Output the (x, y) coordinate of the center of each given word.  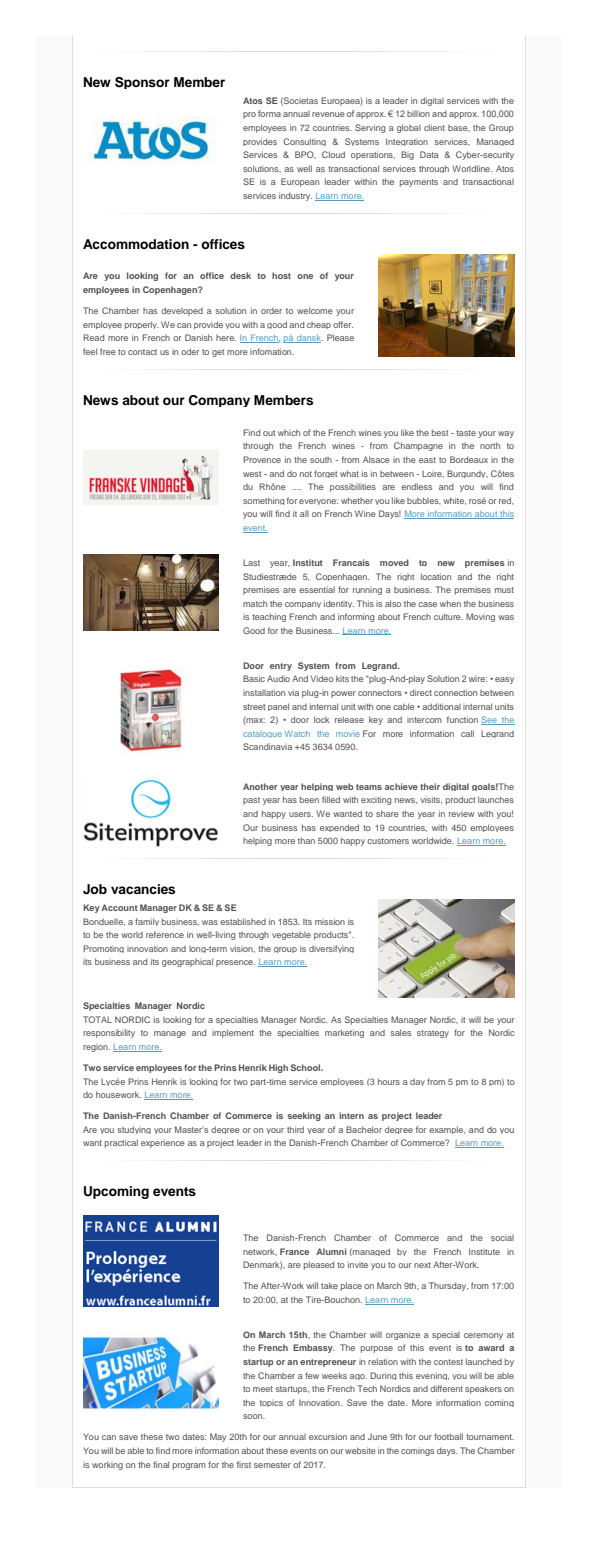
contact (142, 352)
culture (448, 616)
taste (466, 433)
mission (330, 921)
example (447, 1130)
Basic (254, 678)
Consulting (304, 142)
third (295, 1129)
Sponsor (142, 83)
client (434, 127)
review (461, 814)
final (161, 1464)
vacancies (143, 889)
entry (281, 667)
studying (134, 1130)
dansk (309, 339)
